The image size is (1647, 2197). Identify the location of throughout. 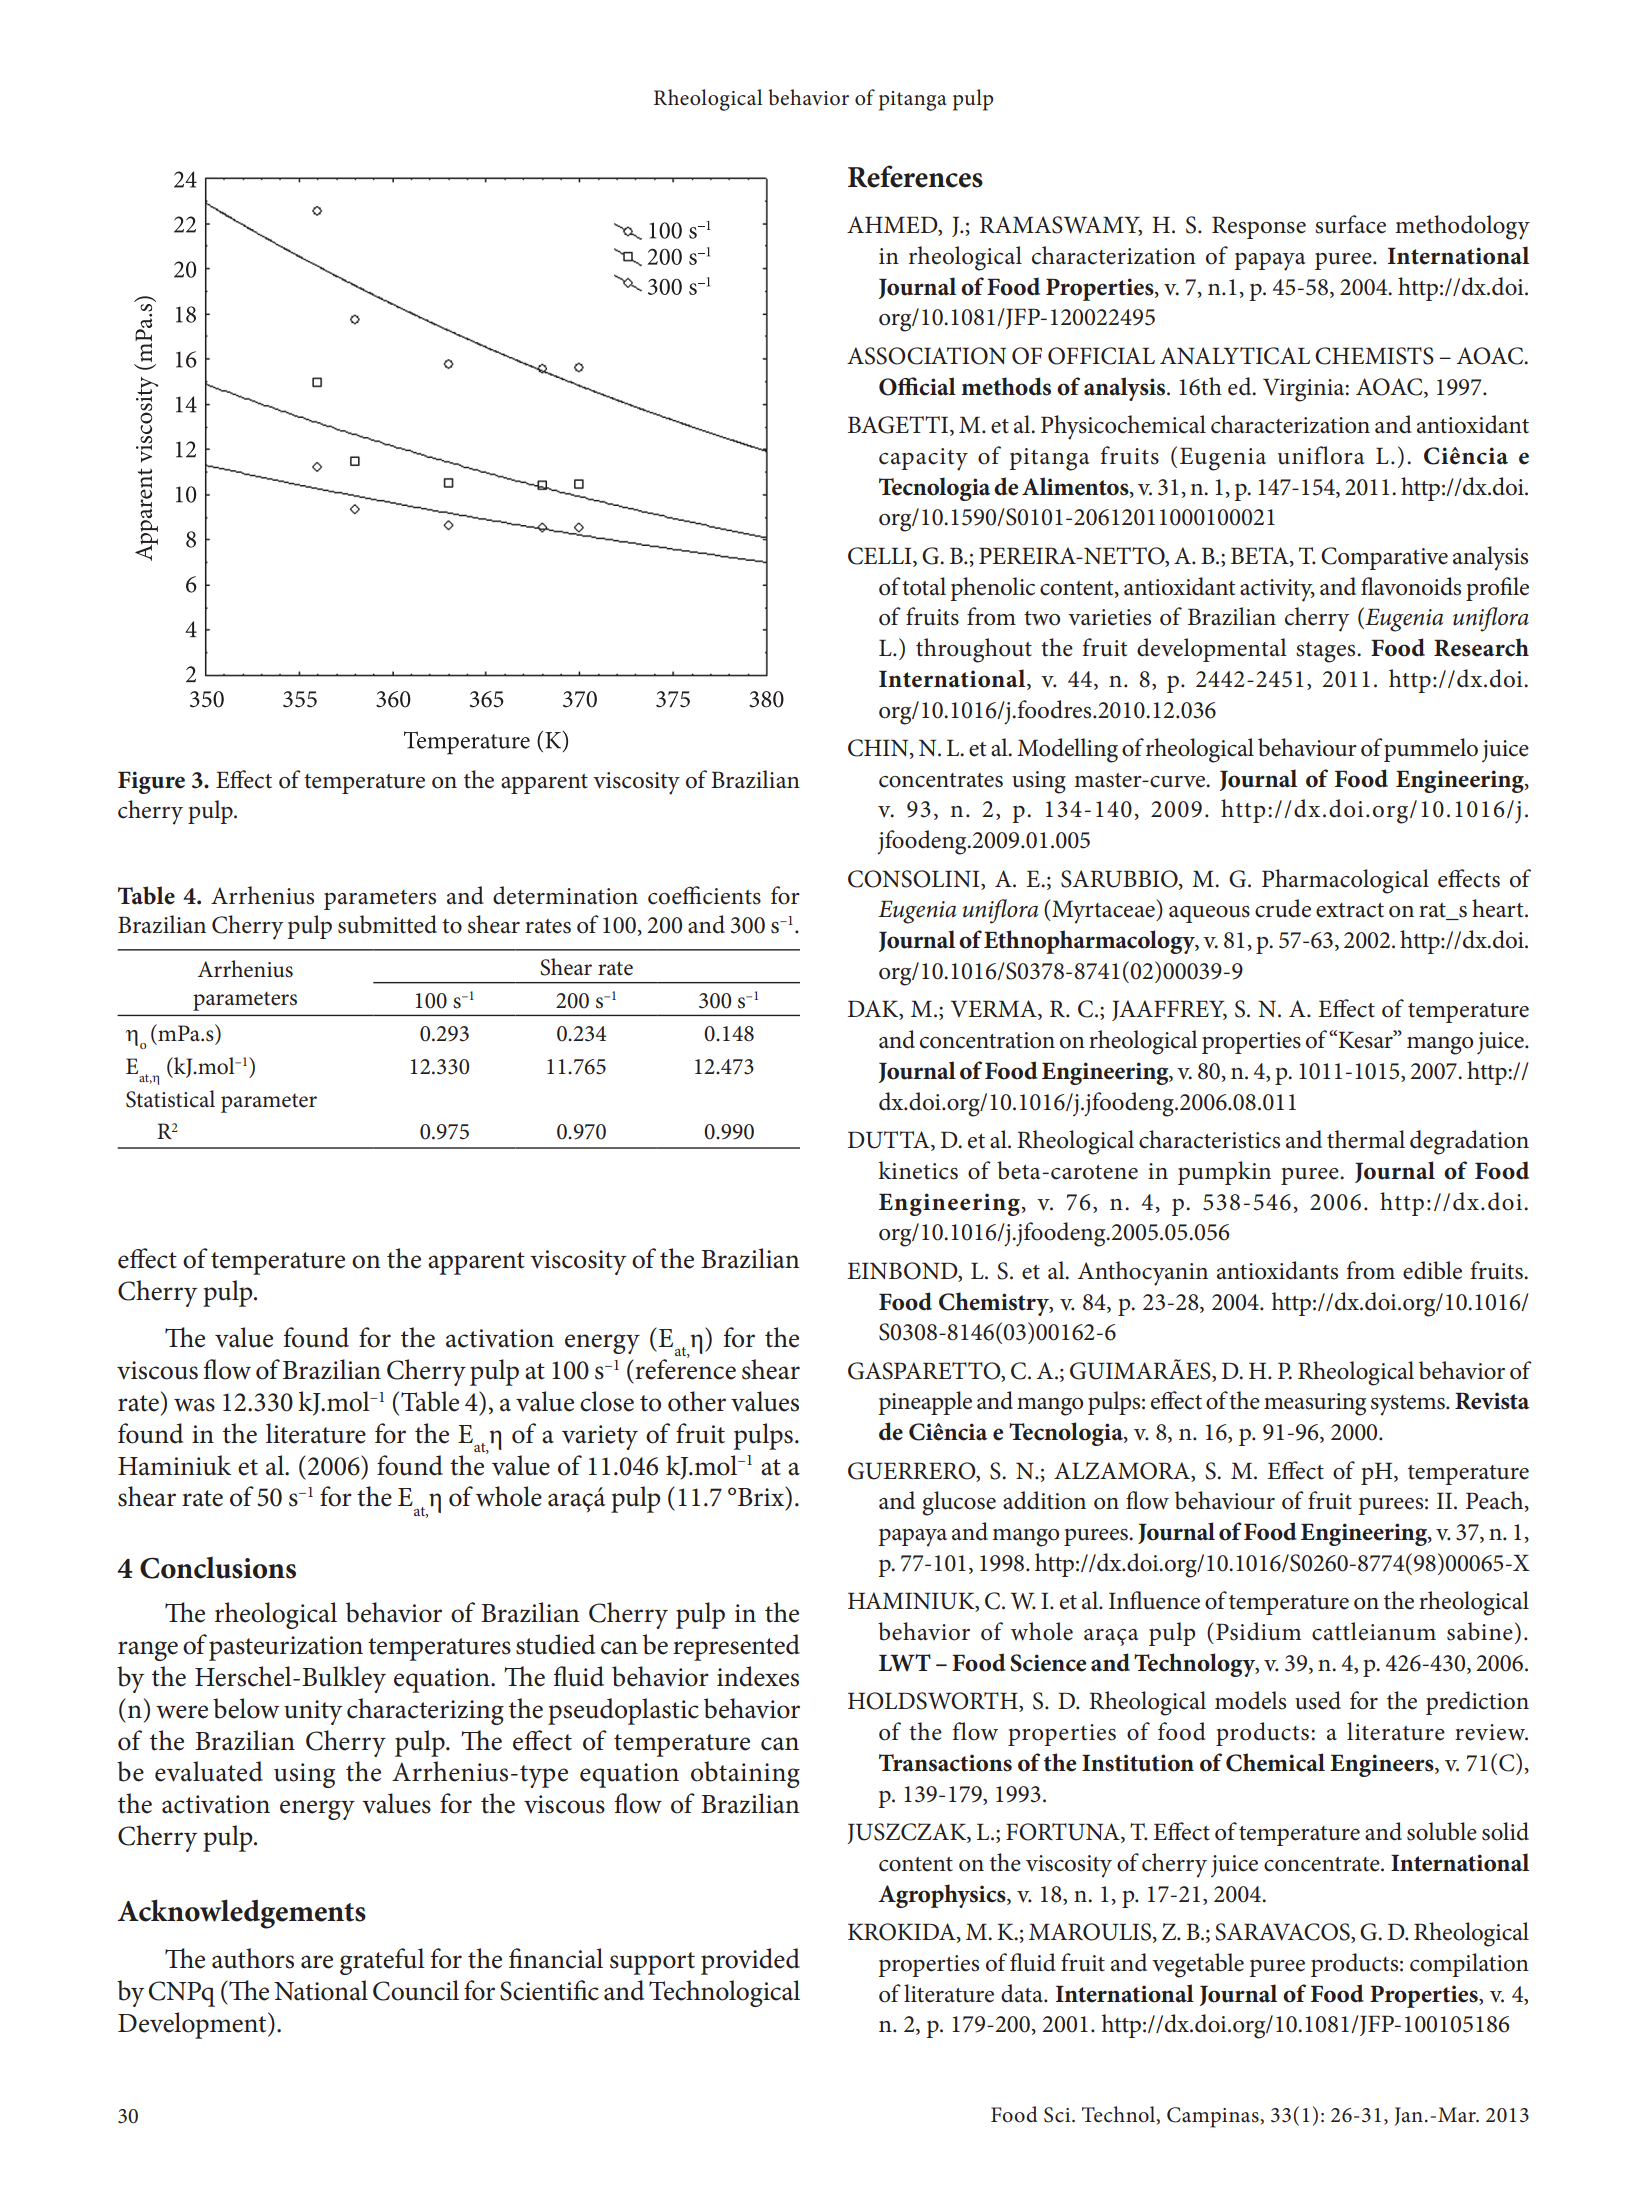
(974, 650).
